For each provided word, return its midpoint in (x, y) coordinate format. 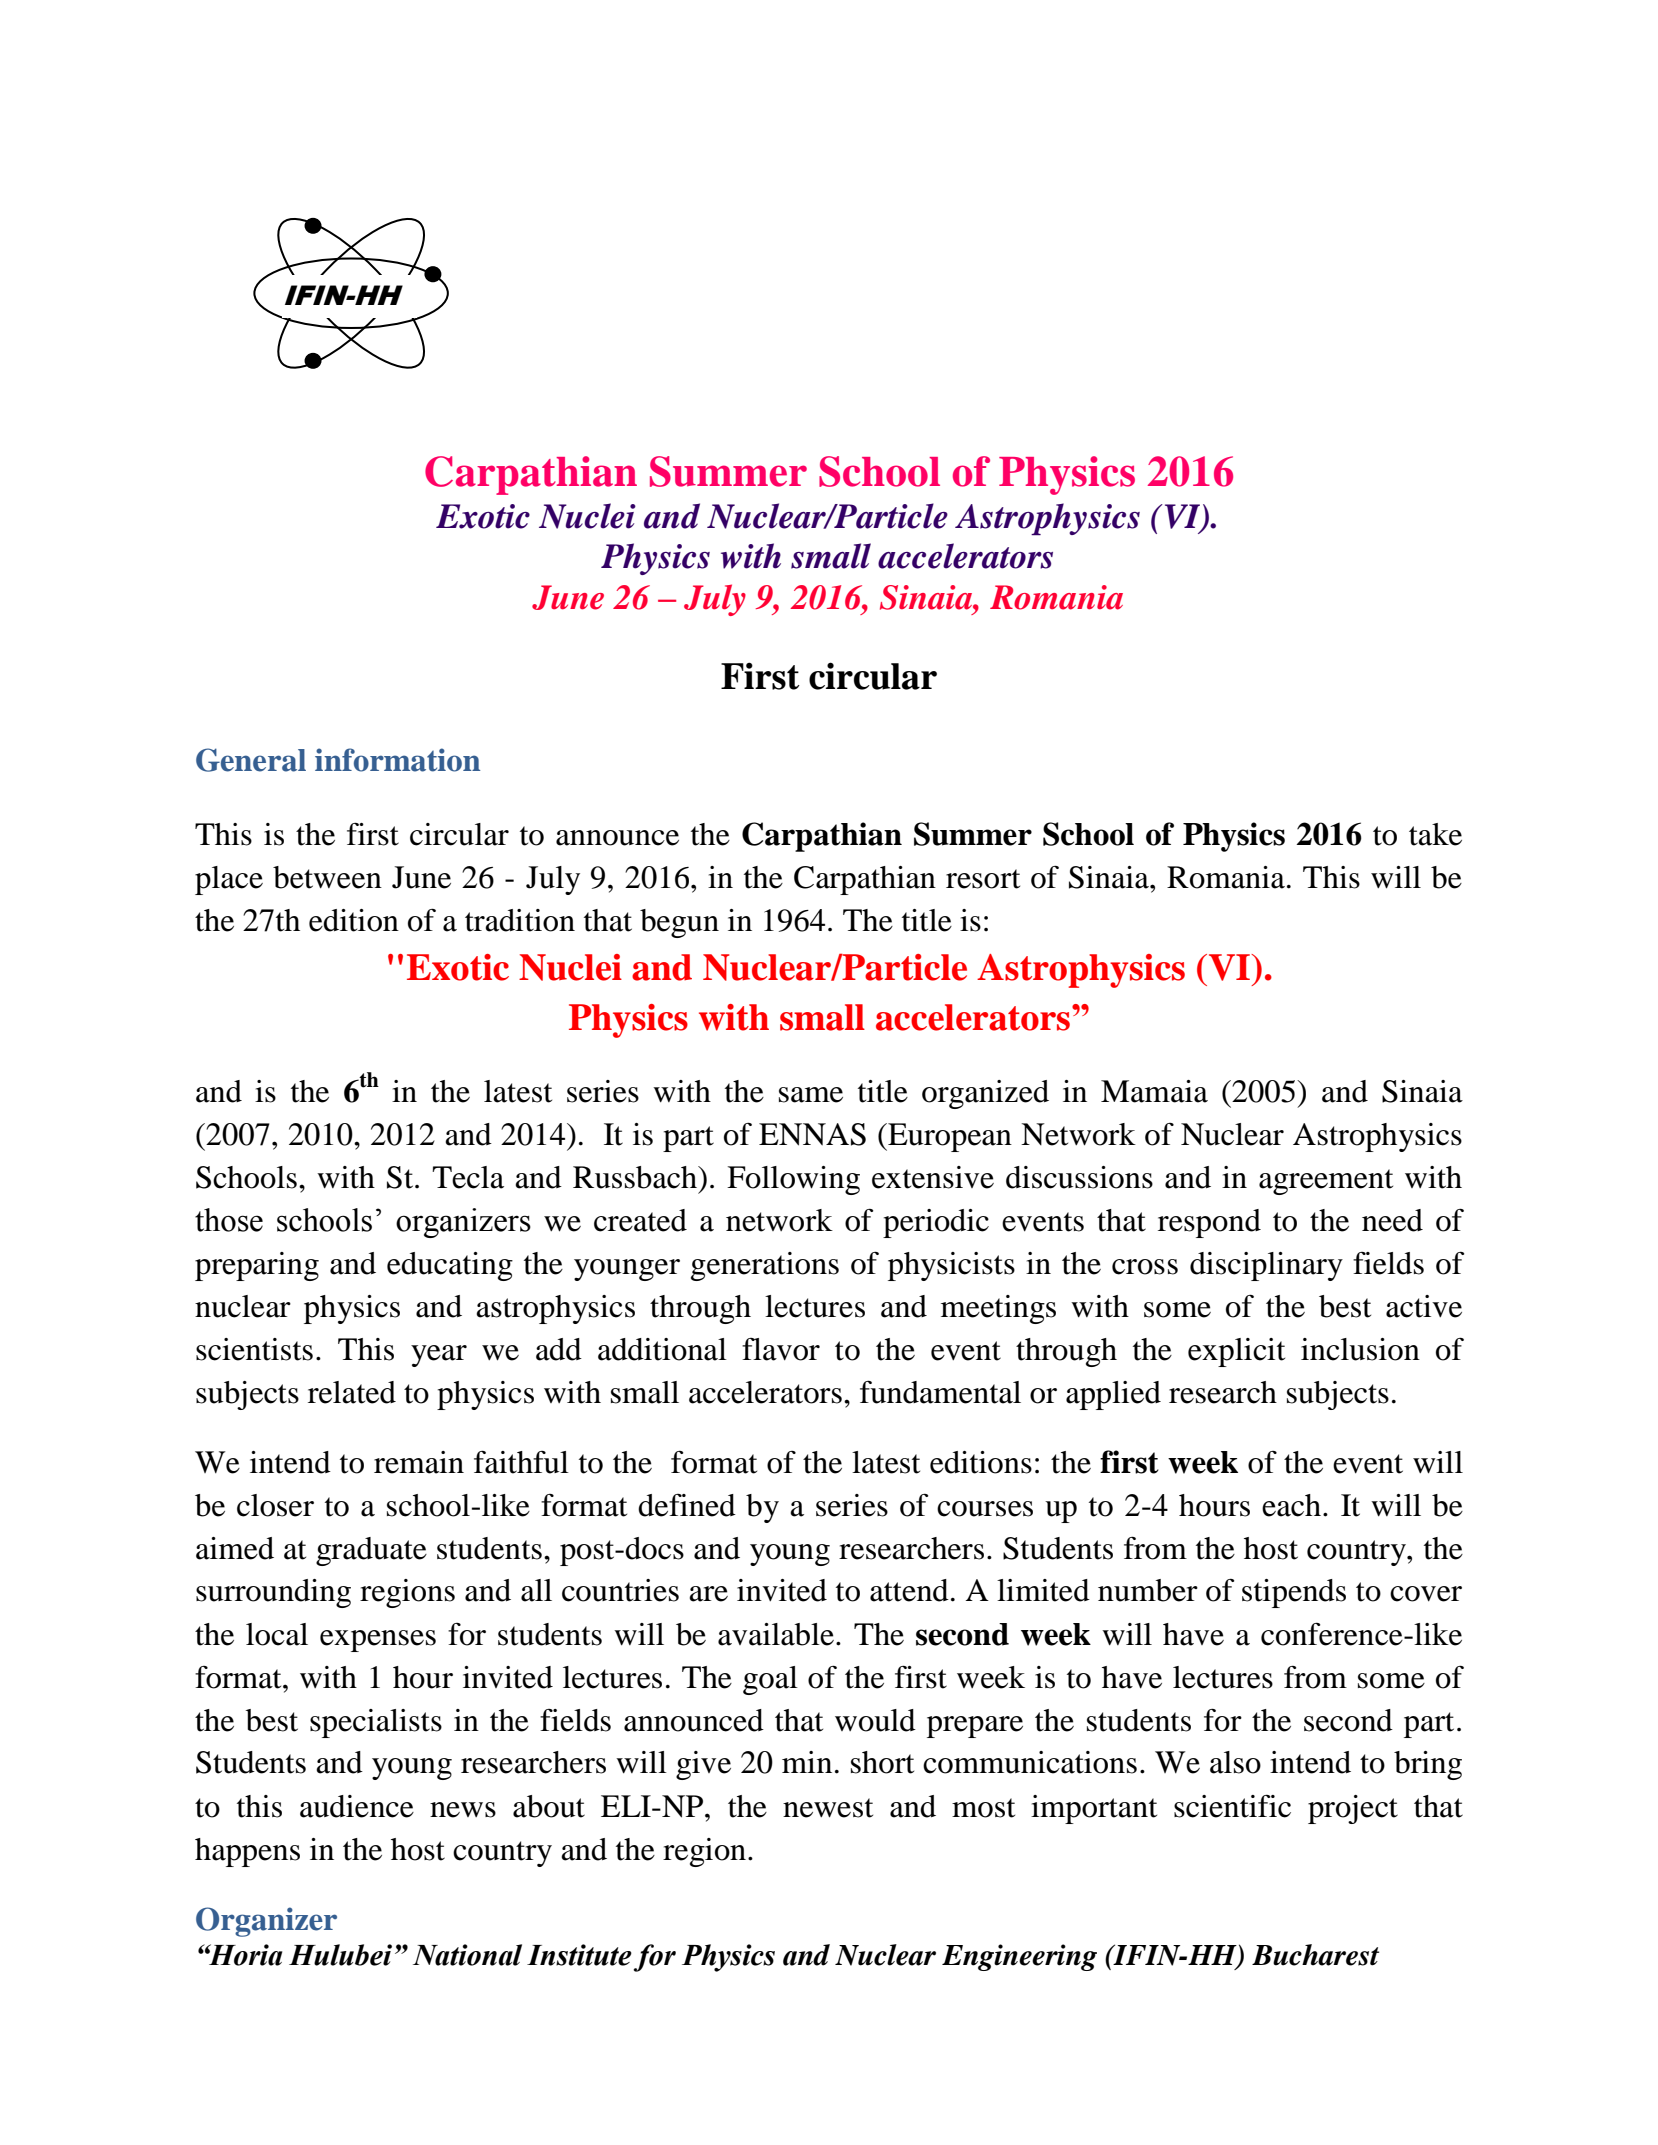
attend (909, 1590)
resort (983, 879)
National (467, 1955)
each (1291, 1505)
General (251, 760)
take (1435, 834)
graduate (371, 1551)
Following (793, 1180)
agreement (1326, 1182)
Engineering (1019, 1957)
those (229, 1220)
